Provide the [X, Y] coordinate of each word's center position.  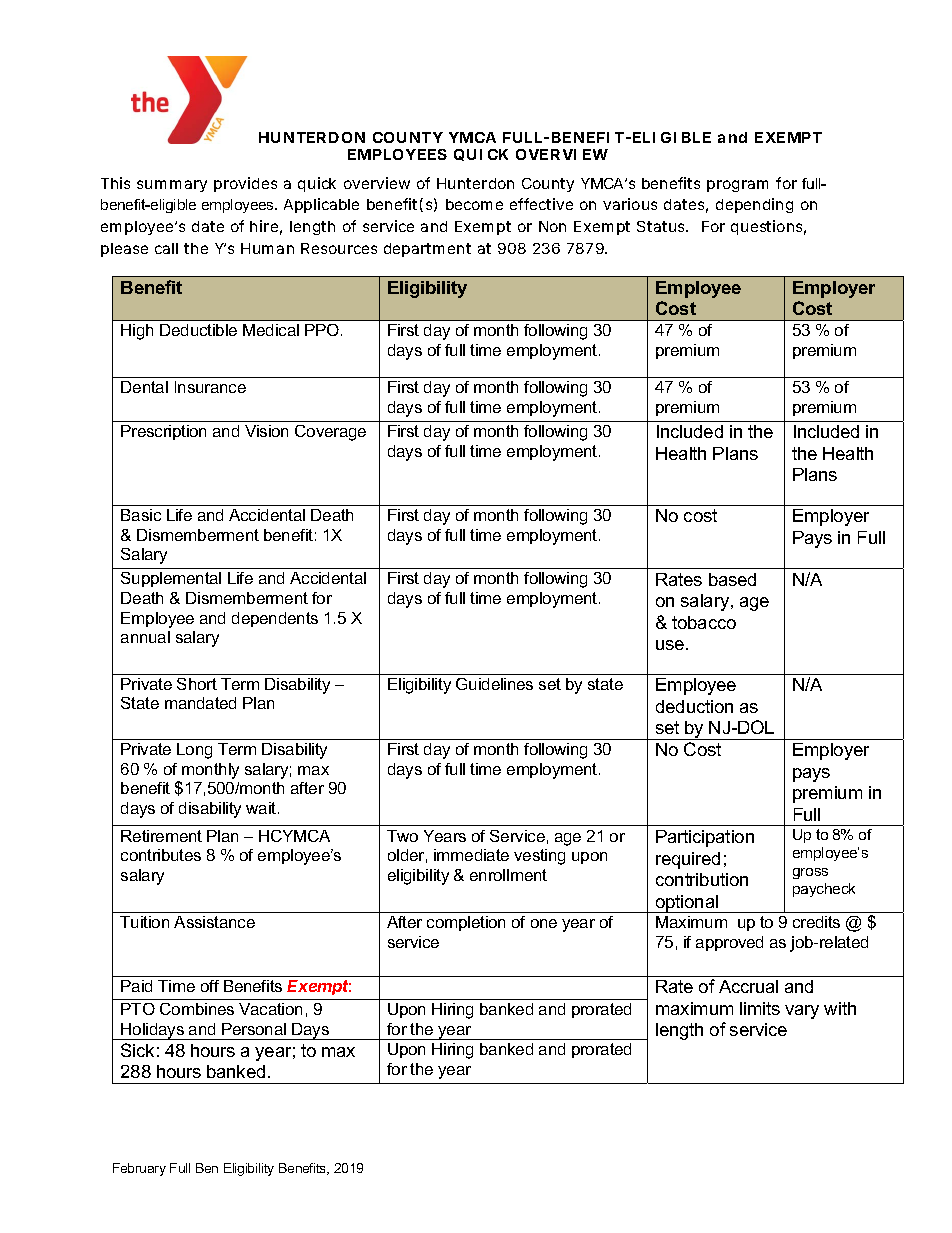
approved [729, 943]
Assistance [214, 922]
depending [754, 205]
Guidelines [494, 684]
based [732, 579]
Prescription [163, 432]
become [474, 204]
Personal [254, 1029]
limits [760, 1008]
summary [172, 186]
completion [466, 923]
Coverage [330, 433]
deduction [694, 706]
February [139, 1169]
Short [197, 684]
